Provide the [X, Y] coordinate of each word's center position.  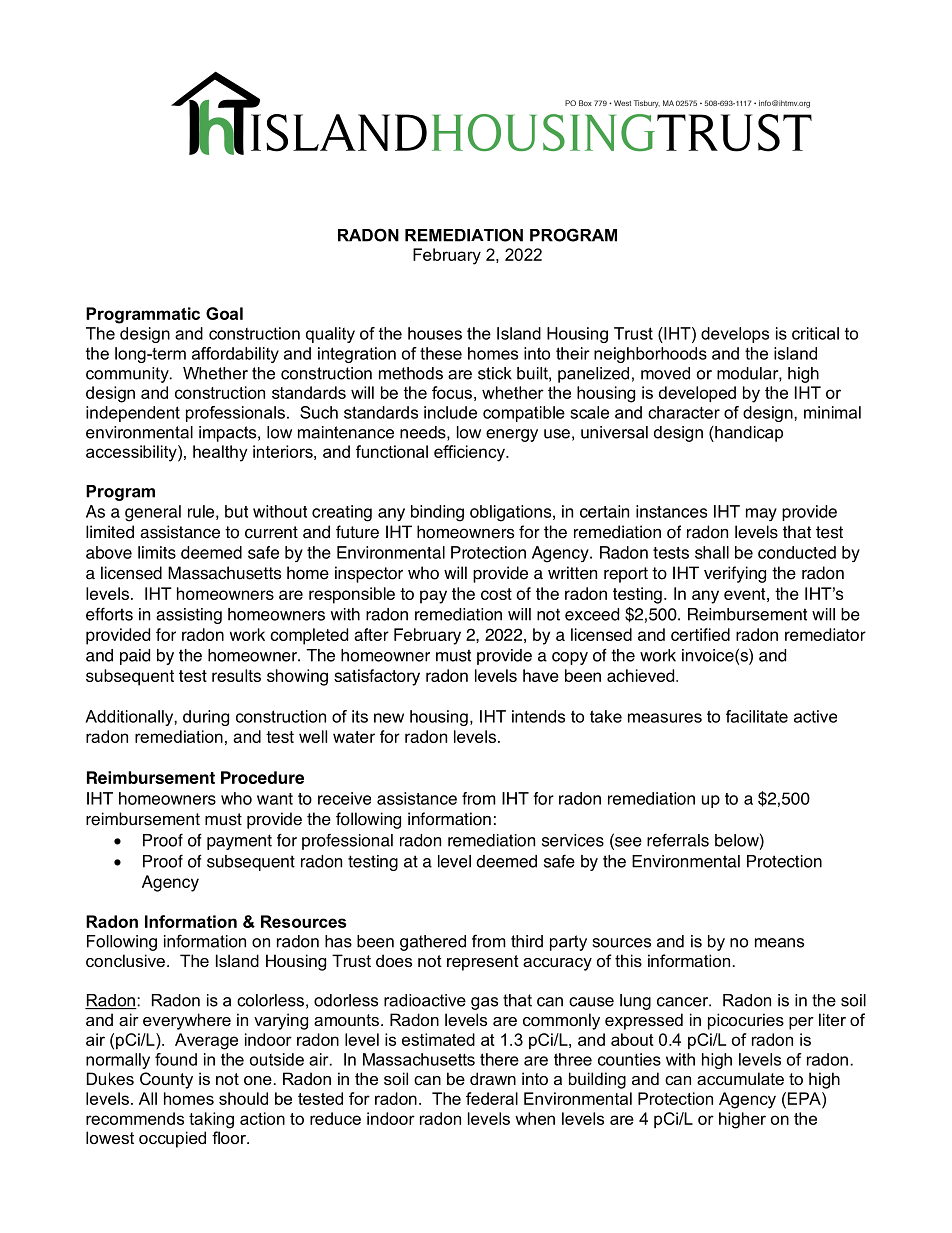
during [206, 718]
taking [211, 1120]
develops [735, 335]
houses [435, 333]
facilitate [757, 716]
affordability [235, 355]
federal [492, 1098]
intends [538, 716]
